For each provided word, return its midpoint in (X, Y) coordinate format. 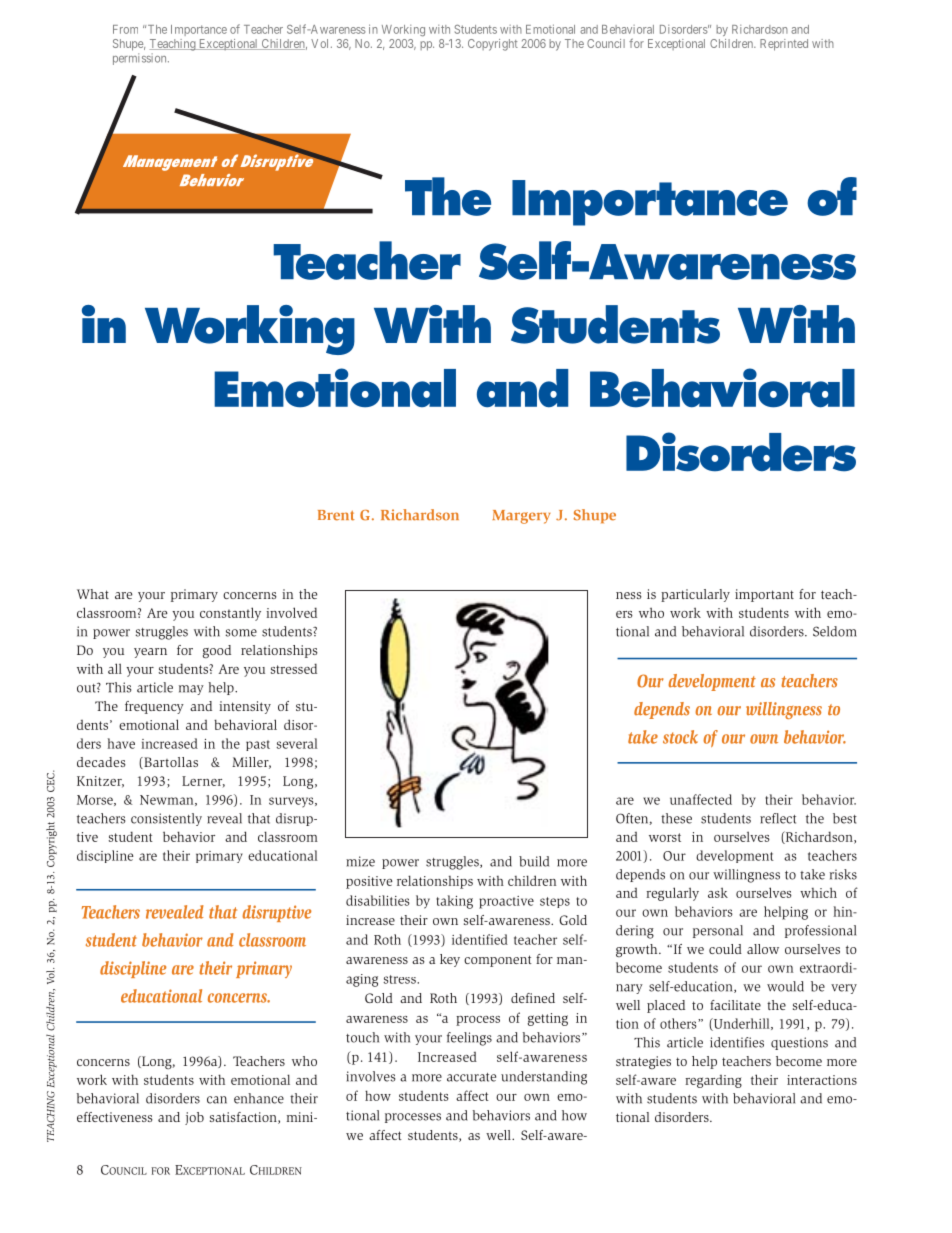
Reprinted (784, 45)
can (217, 1100)
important (764, 595)
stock (680, 737)
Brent (336, 515)
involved (291, 612)
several (296, 743)
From (125, 29)
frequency (154, 707)
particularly (695, 595)
